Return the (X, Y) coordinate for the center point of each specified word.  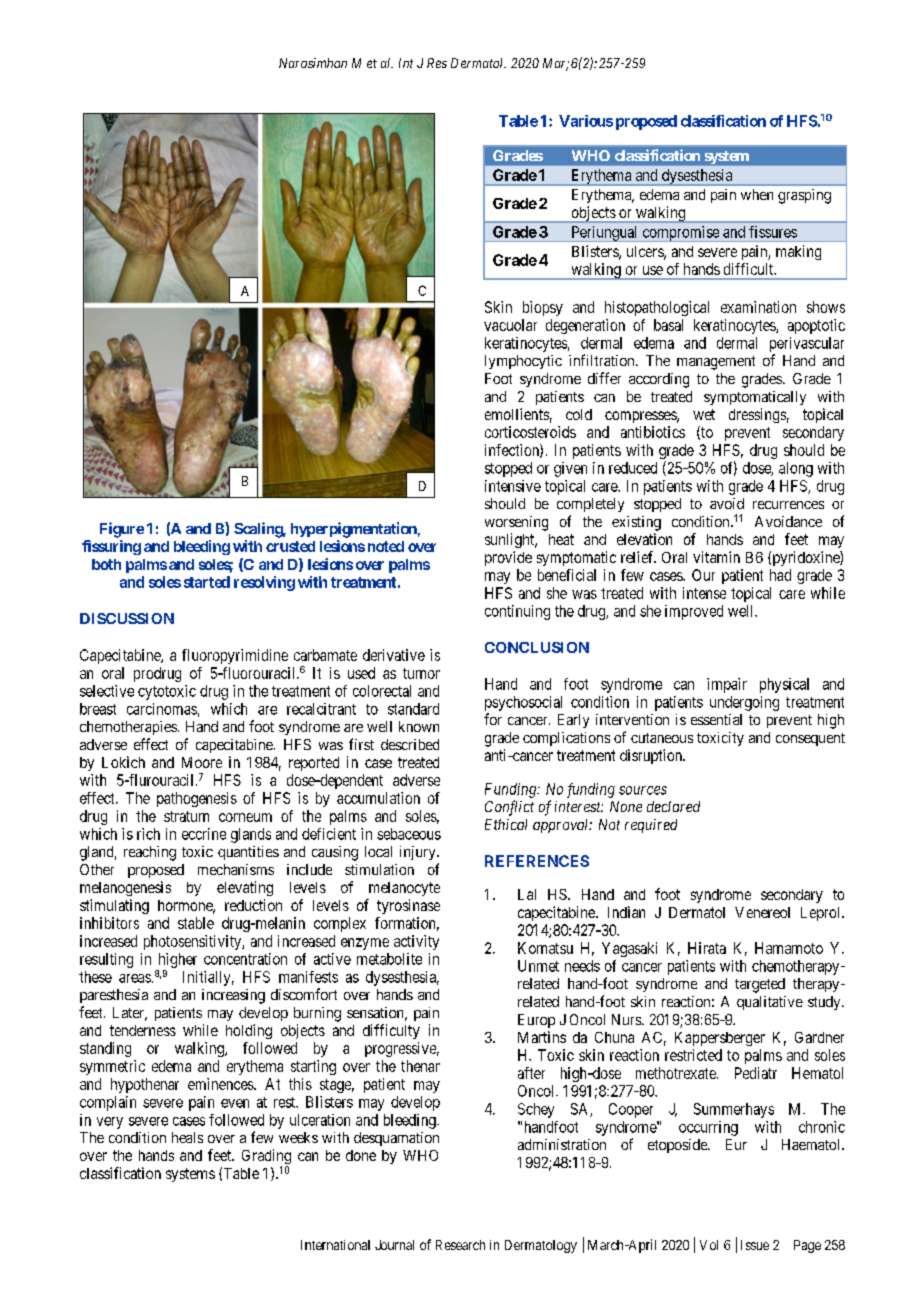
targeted (760, 985)
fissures (773, 232)
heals (187, 1137)
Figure (122, 530)
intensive (513, 486)
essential (716, 719)
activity (416, 942)
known (419, 726)
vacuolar (510, 325)
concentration (245, 959)
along (796, 469)
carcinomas (162, 709)
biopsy (543, 308)
